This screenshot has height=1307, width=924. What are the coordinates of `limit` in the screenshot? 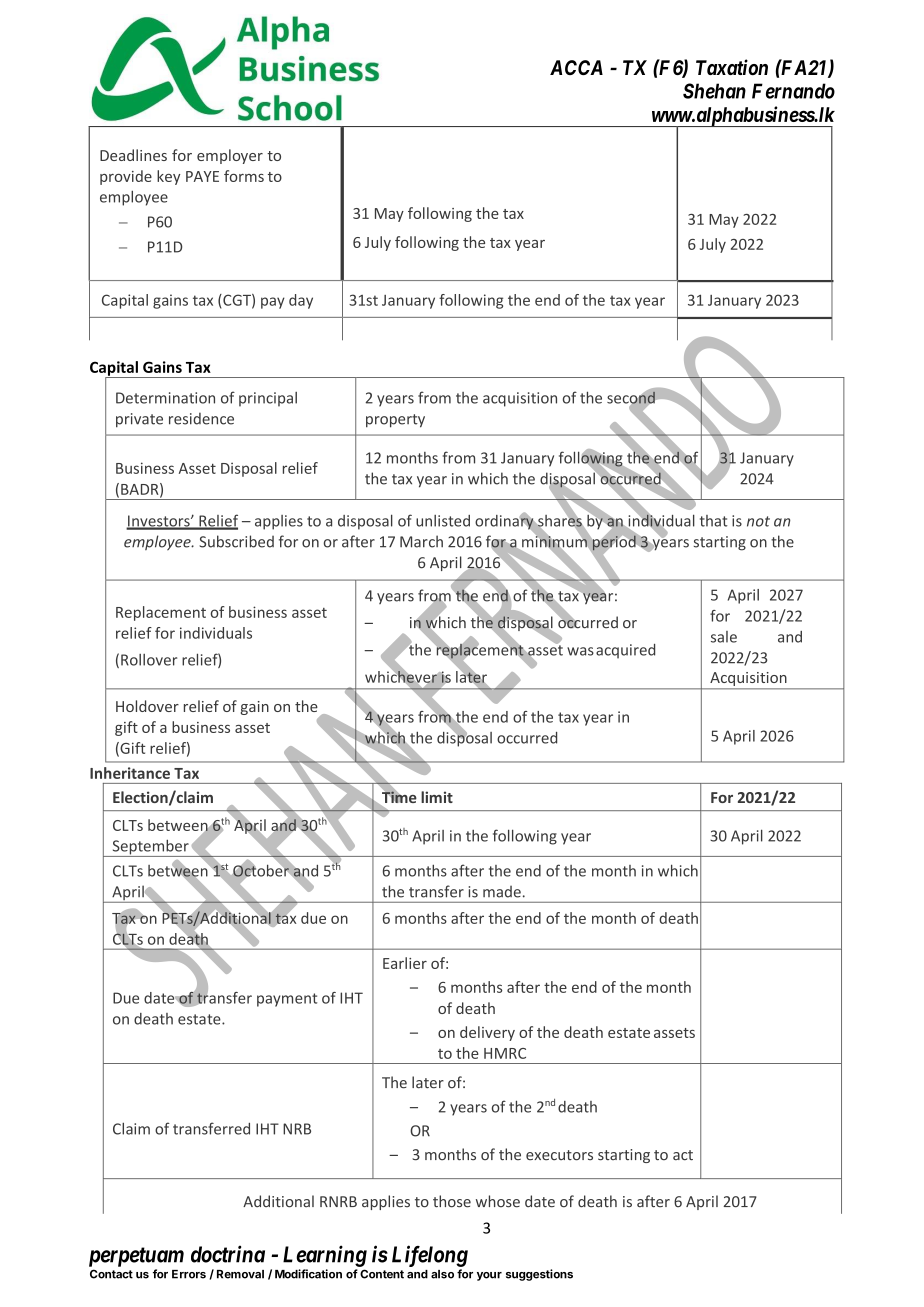 It's located at (437, 797).
